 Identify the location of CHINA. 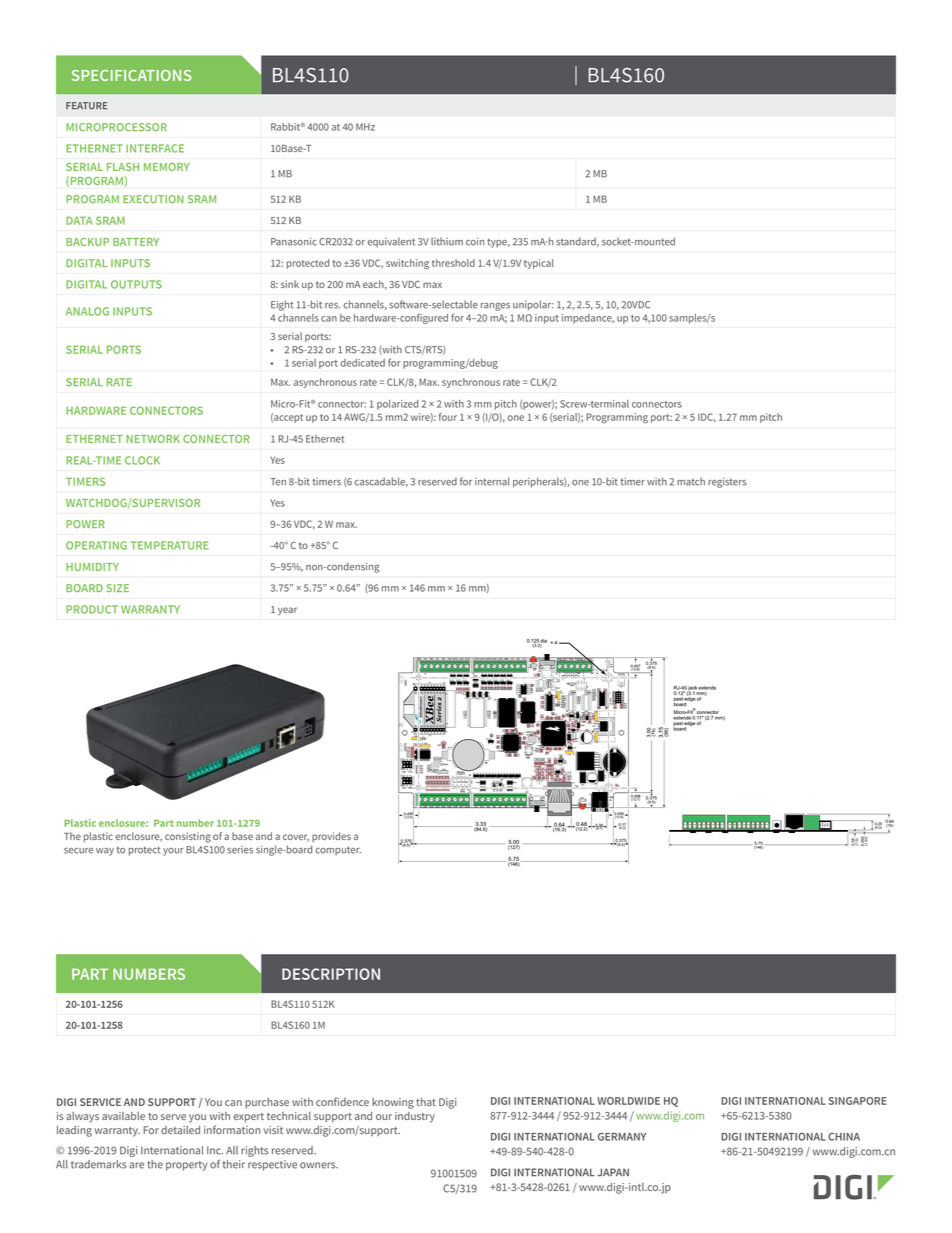
(844, 1137).
